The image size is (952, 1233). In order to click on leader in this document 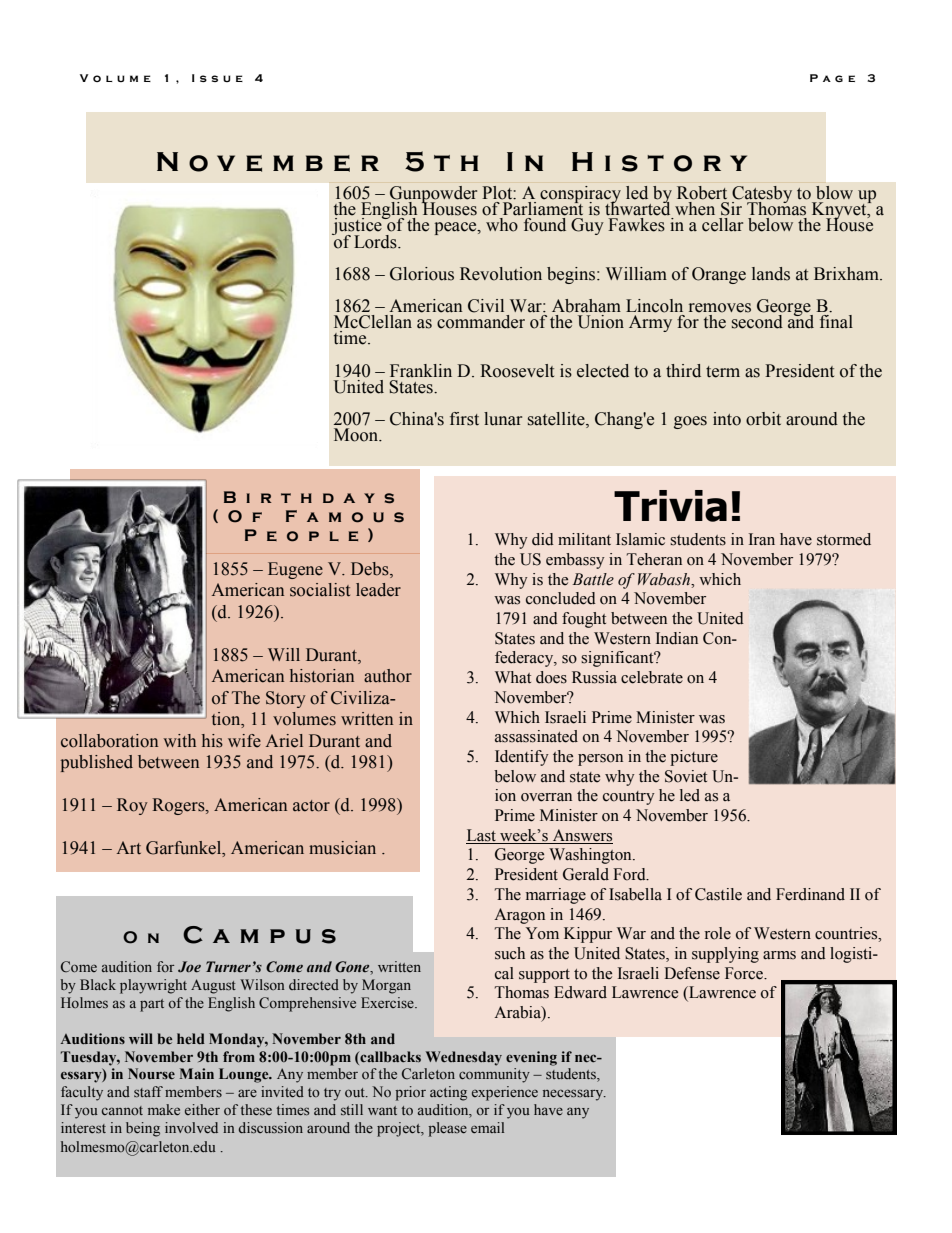, I will do `click(378, 590)`.
